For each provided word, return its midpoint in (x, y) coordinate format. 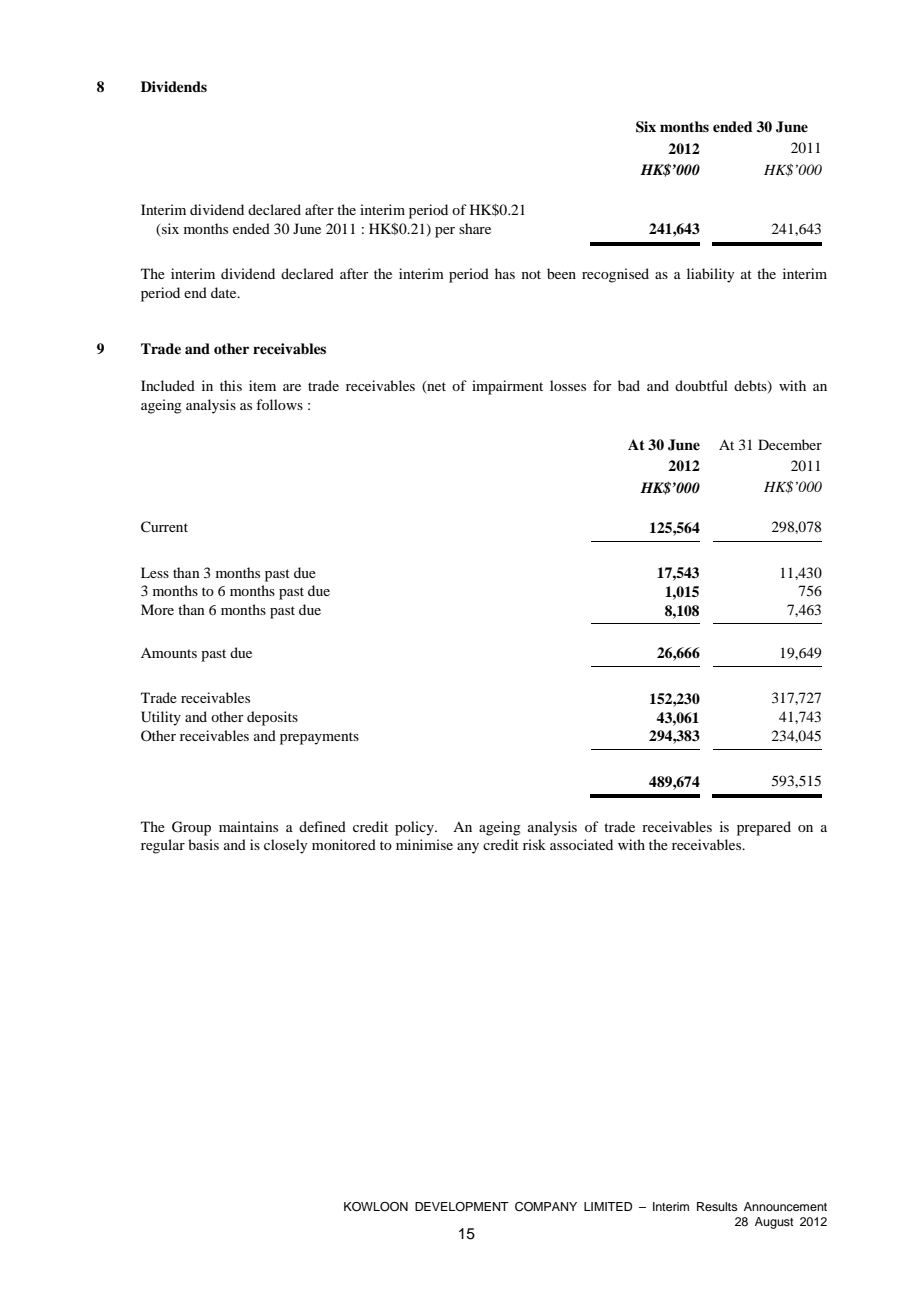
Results (717, 1206)
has (505, 273)
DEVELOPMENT (462, 1206)
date (225, 292)
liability (710, 275)
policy (415, 828)
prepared (764, 828)
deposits (272, 718)
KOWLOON (376, 1207)
